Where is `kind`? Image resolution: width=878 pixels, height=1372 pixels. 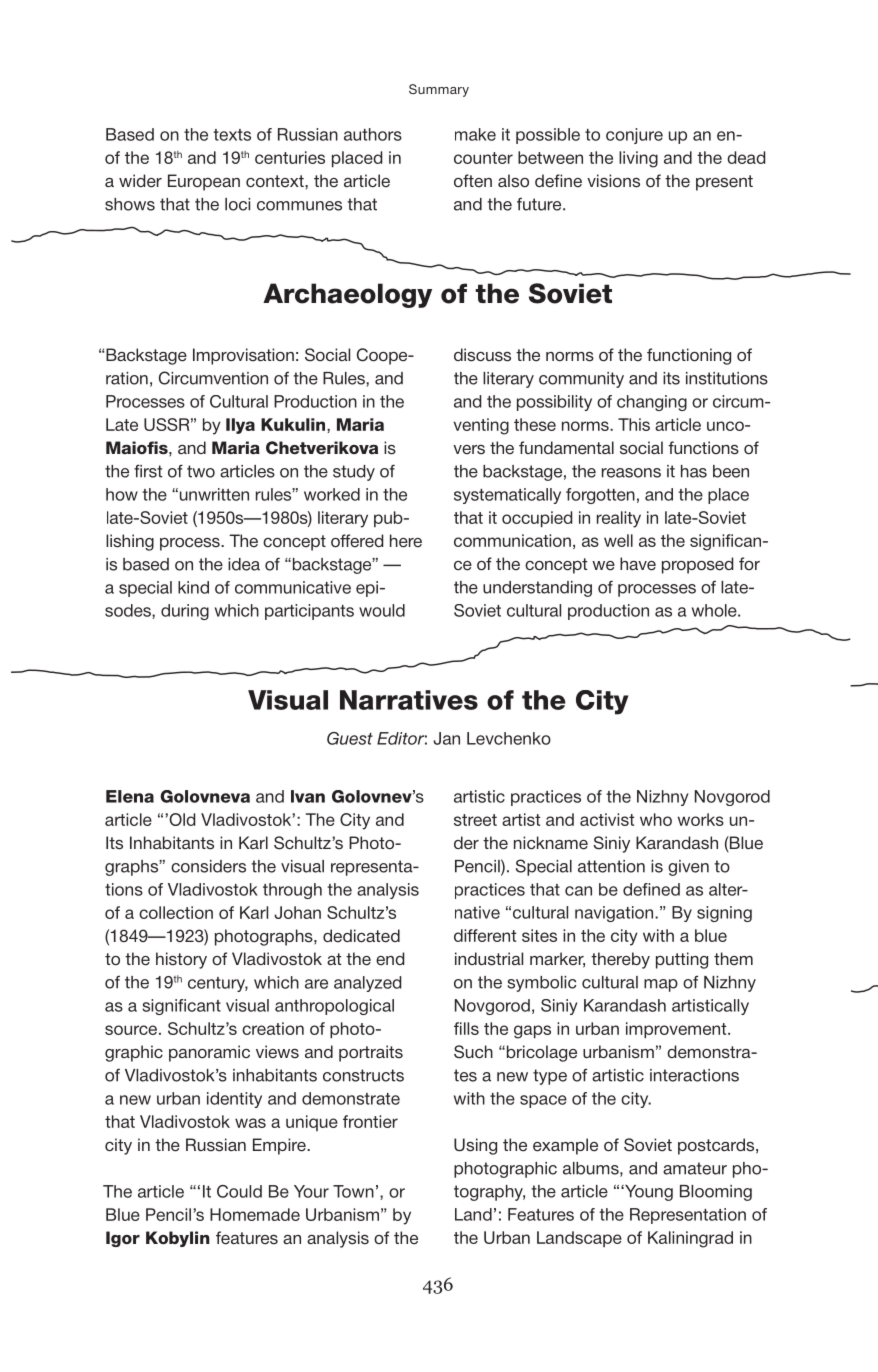 kind is located at coordinates (193, 587).
